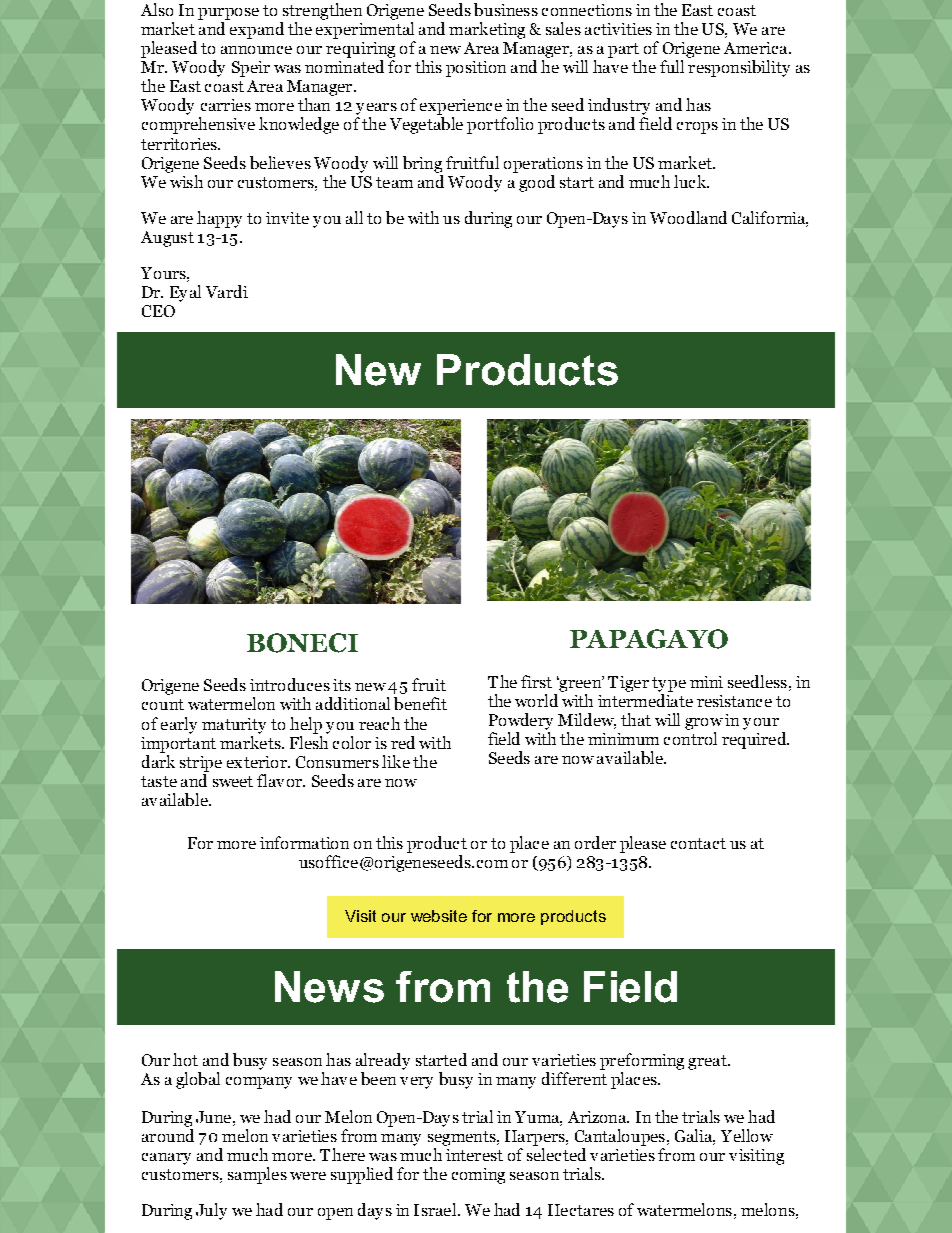 The height and width of the screenshot is (1233, 952). What do you see at coordinates (698, 843) in the screenshot?
I see `contact` at bounding box center [698, 843].
